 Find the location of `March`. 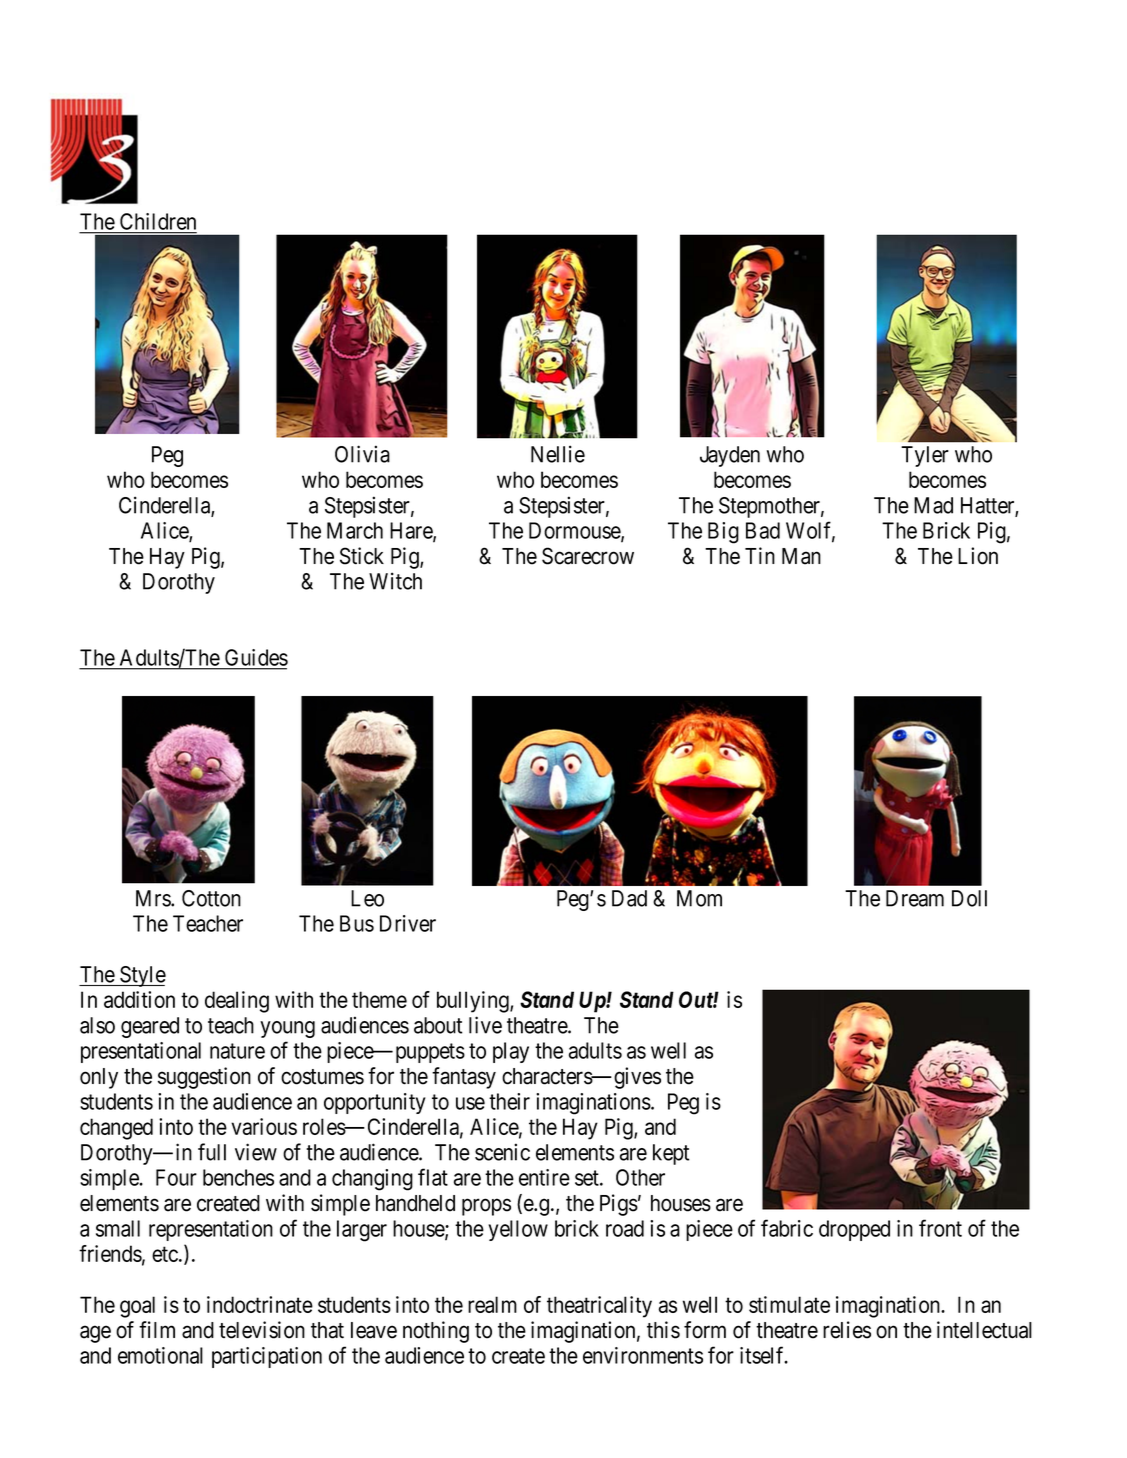

March is located at coordinates (355, 530).
